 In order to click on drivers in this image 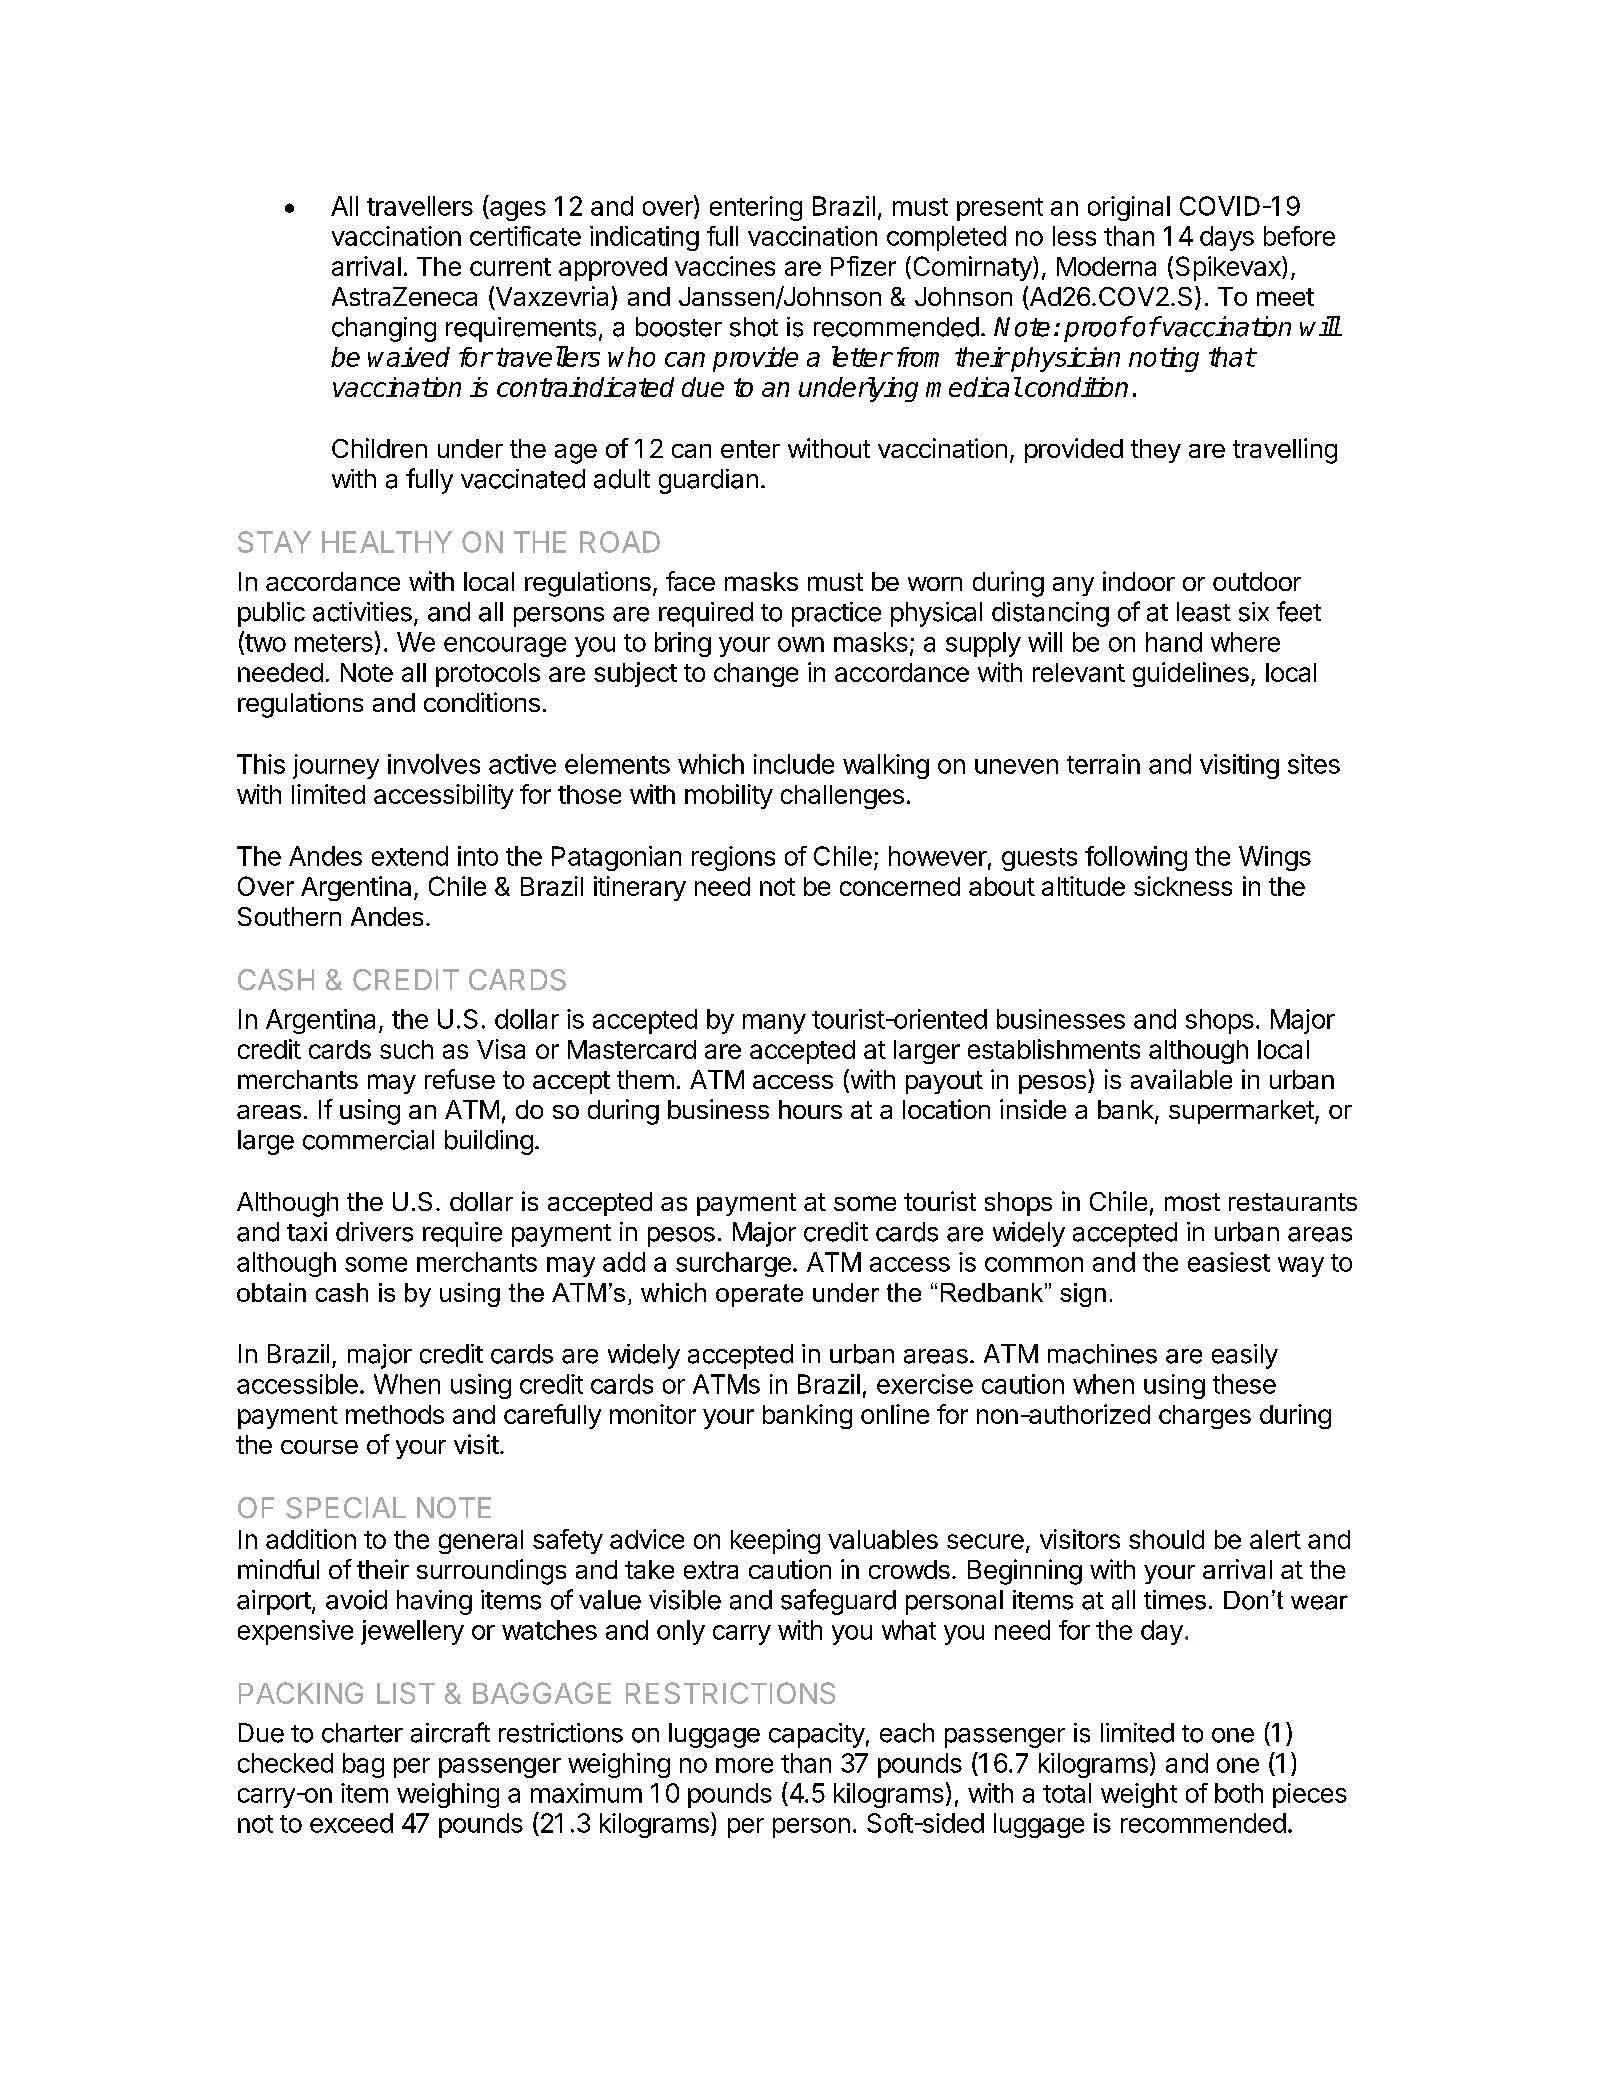, I will do `click(374, 1232)`.
